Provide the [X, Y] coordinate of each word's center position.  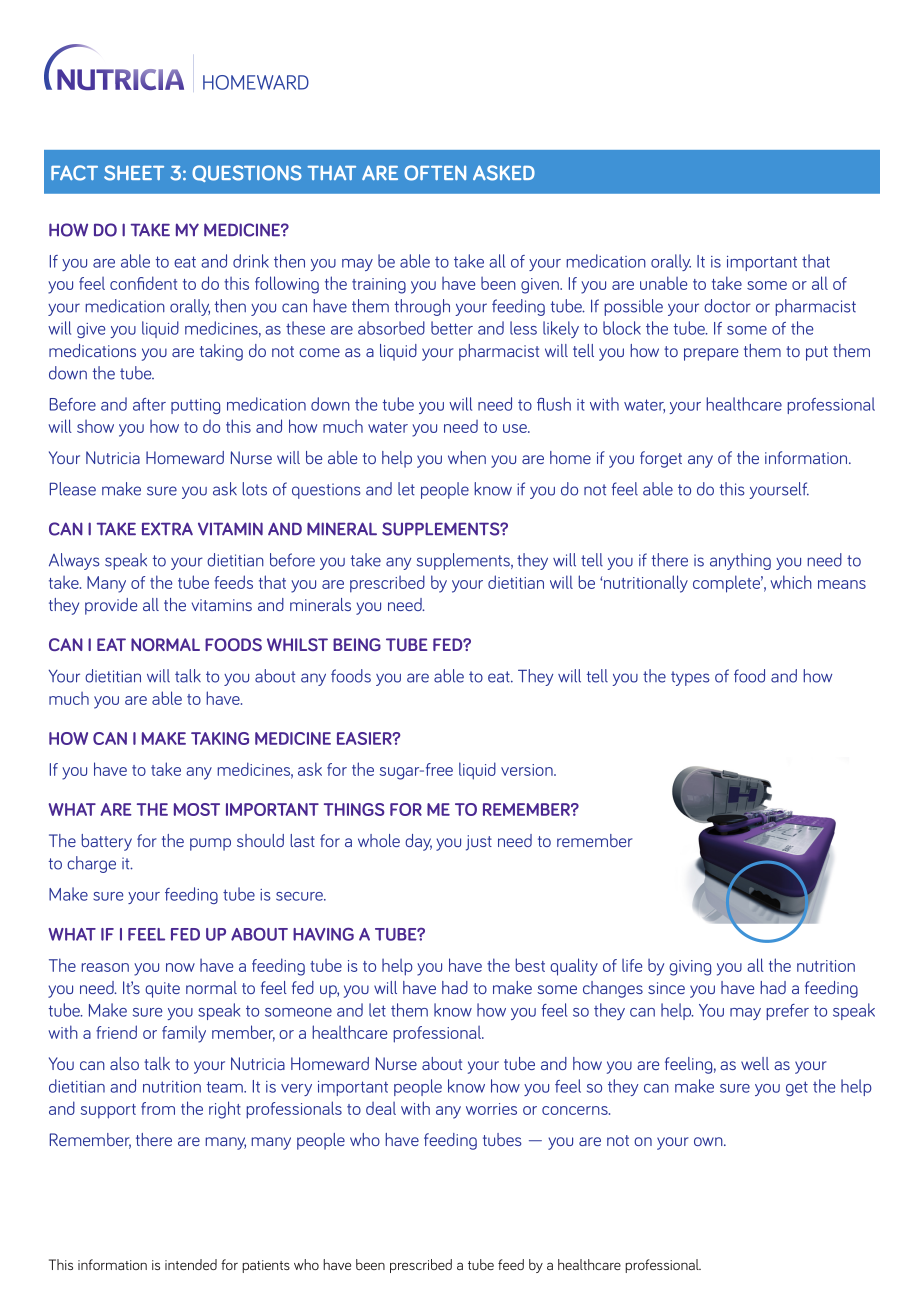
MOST [197, 809]
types [690, 678]
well [755, 1063]
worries [491, 1109]
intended [191, 1264]
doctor [727, 306]
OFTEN [435, 173]
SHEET [134, 173]
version [528, 770]
